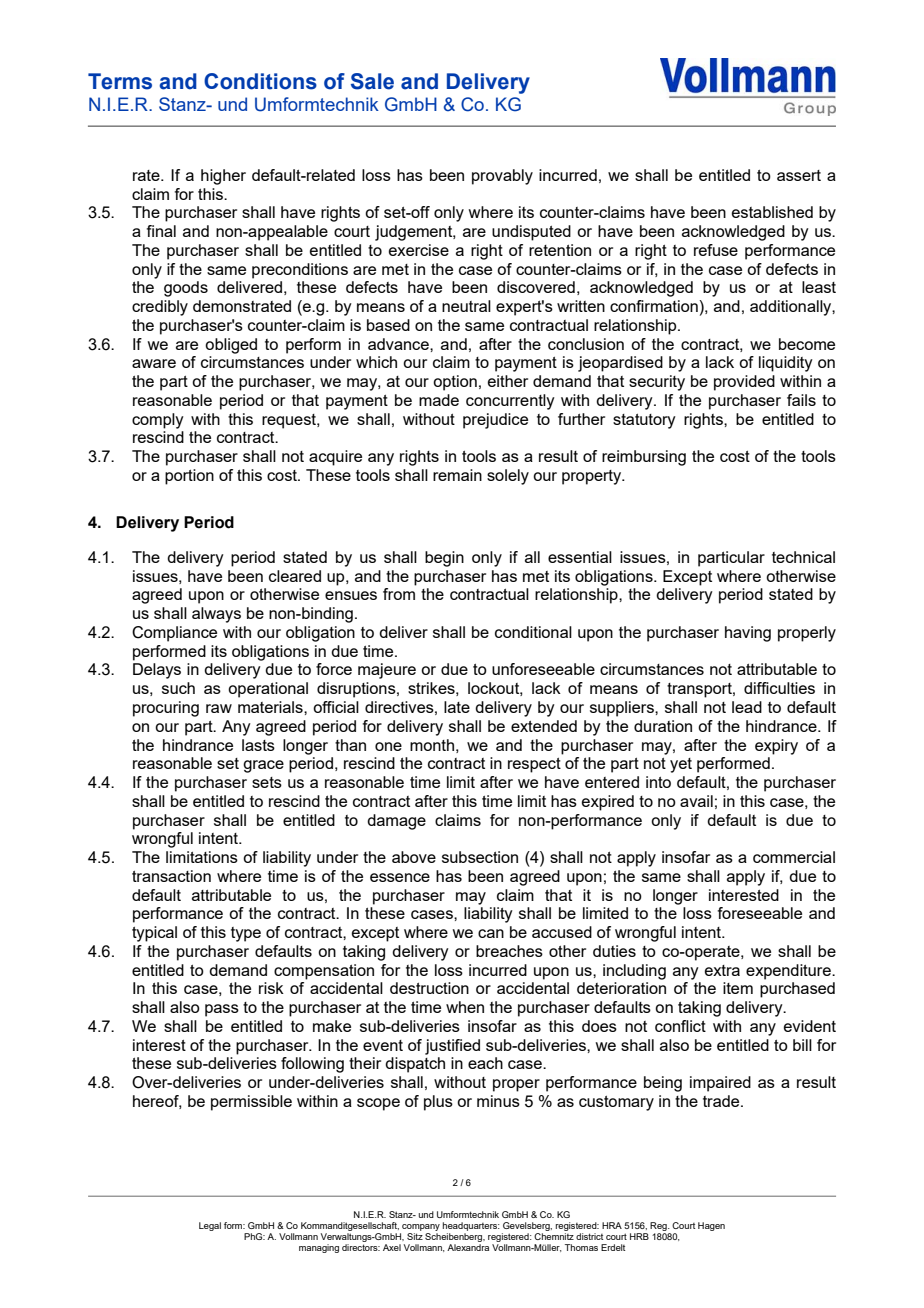  I want to click on can, so click(491, 933).
